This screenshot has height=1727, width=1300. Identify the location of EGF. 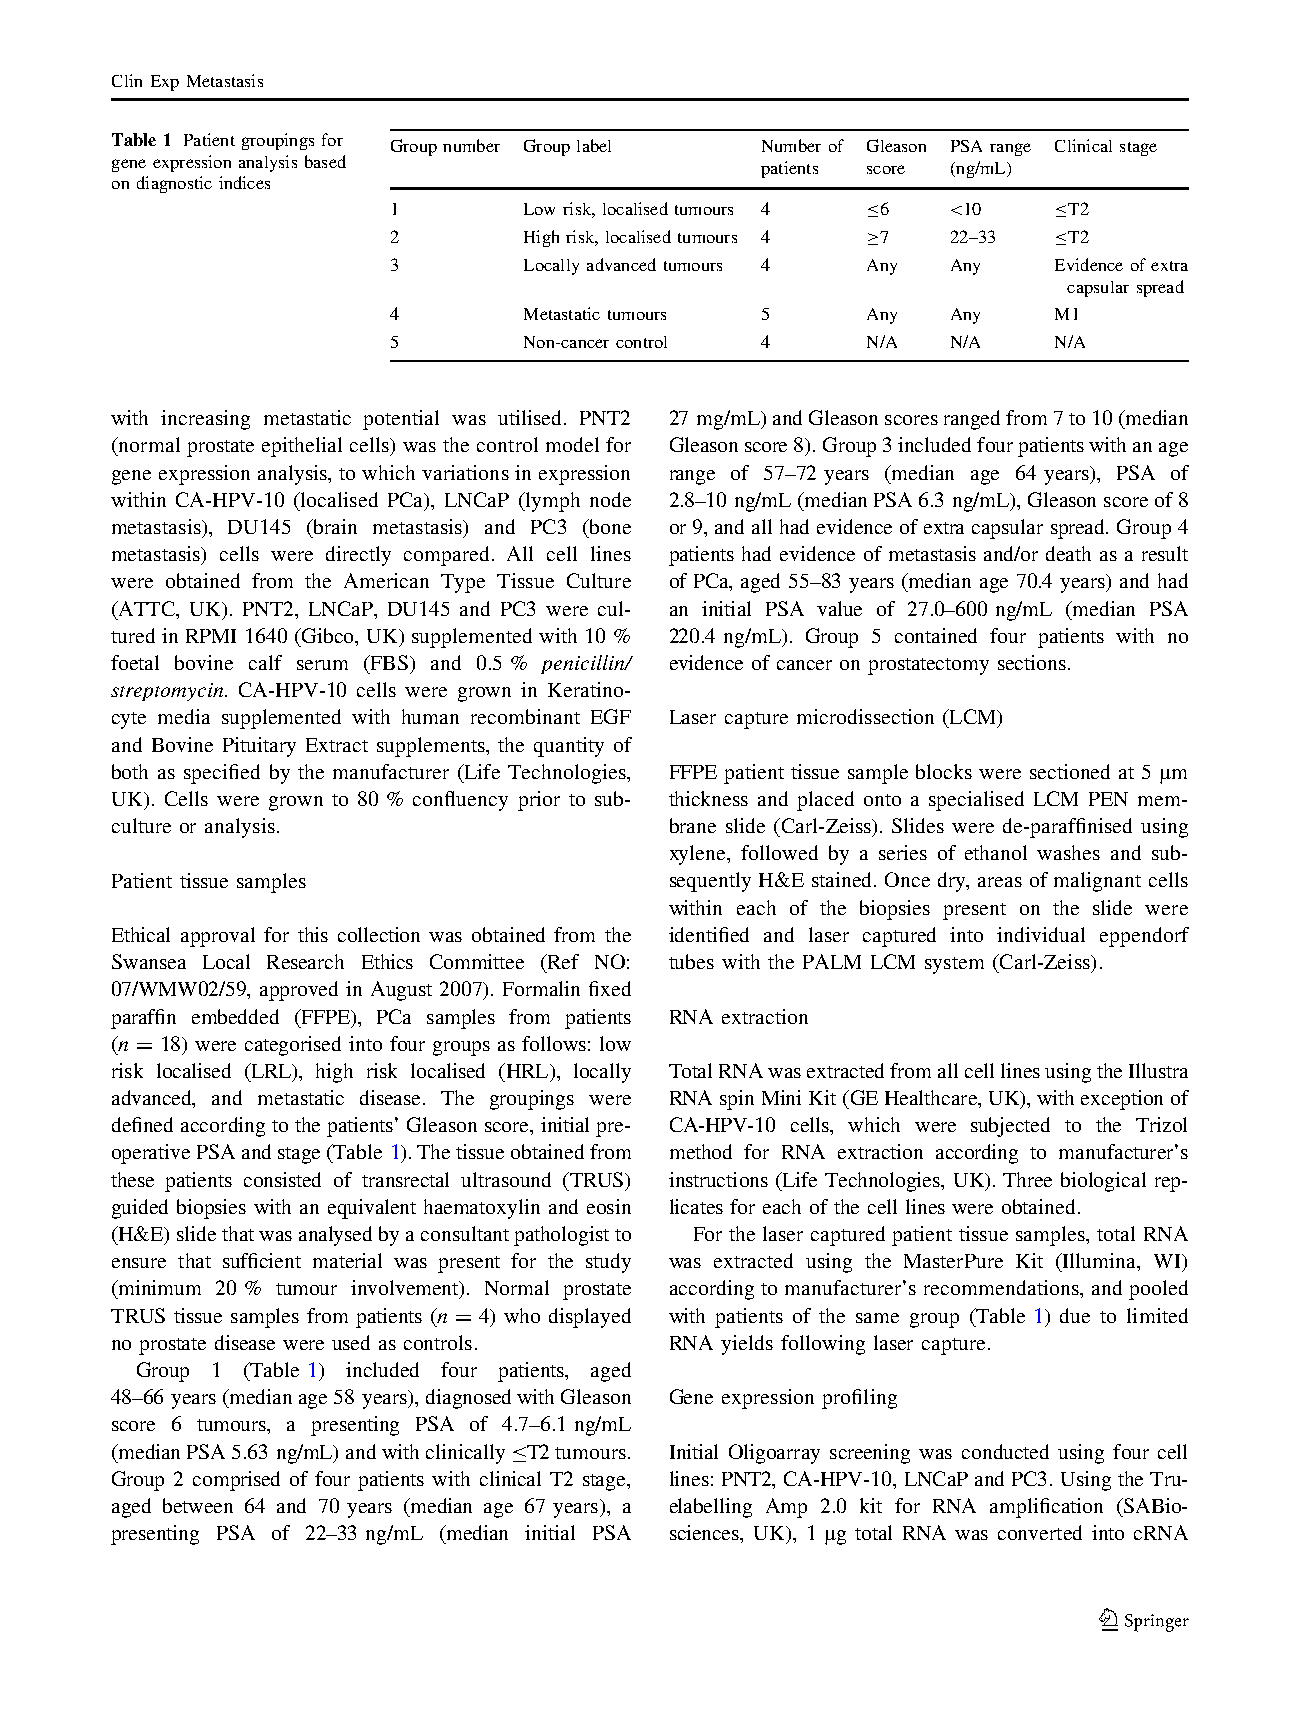
(611, 716).
